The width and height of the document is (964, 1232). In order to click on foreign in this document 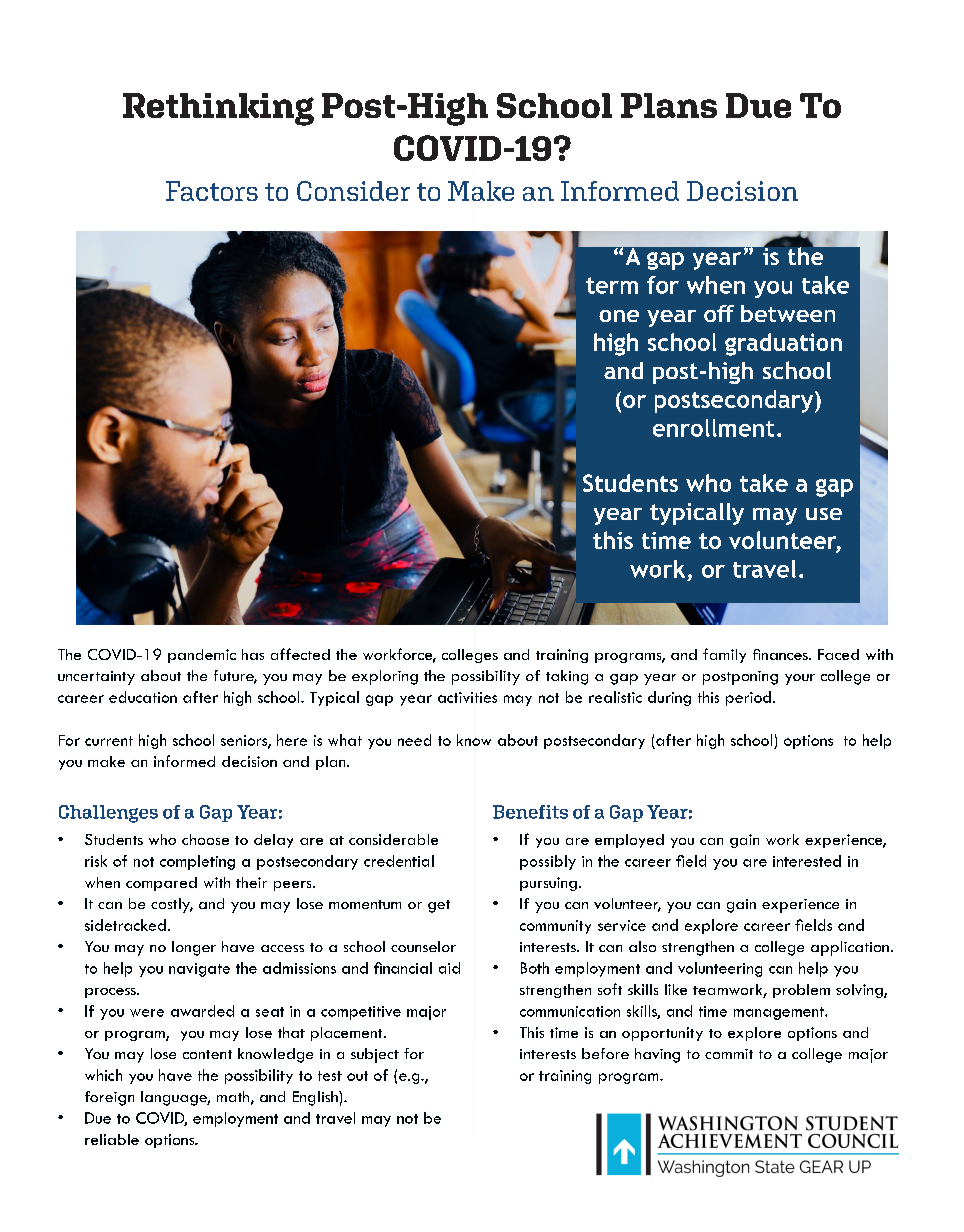, I will do `click(109, 1098)`.
